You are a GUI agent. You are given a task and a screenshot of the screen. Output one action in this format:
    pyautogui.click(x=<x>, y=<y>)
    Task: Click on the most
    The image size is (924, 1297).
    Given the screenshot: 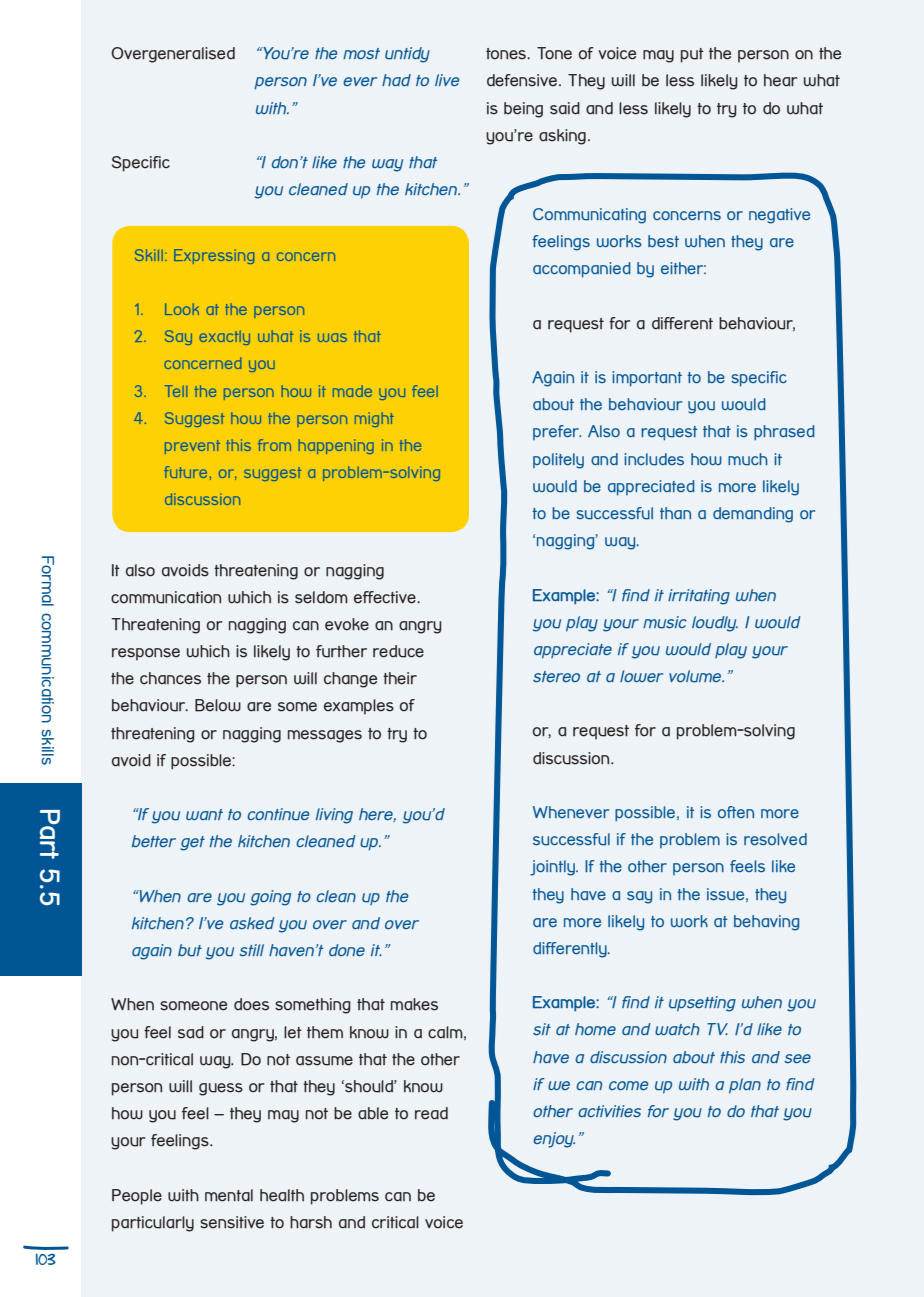 What is the action you would take?
    pyautogui.click(x=361, y=53)
